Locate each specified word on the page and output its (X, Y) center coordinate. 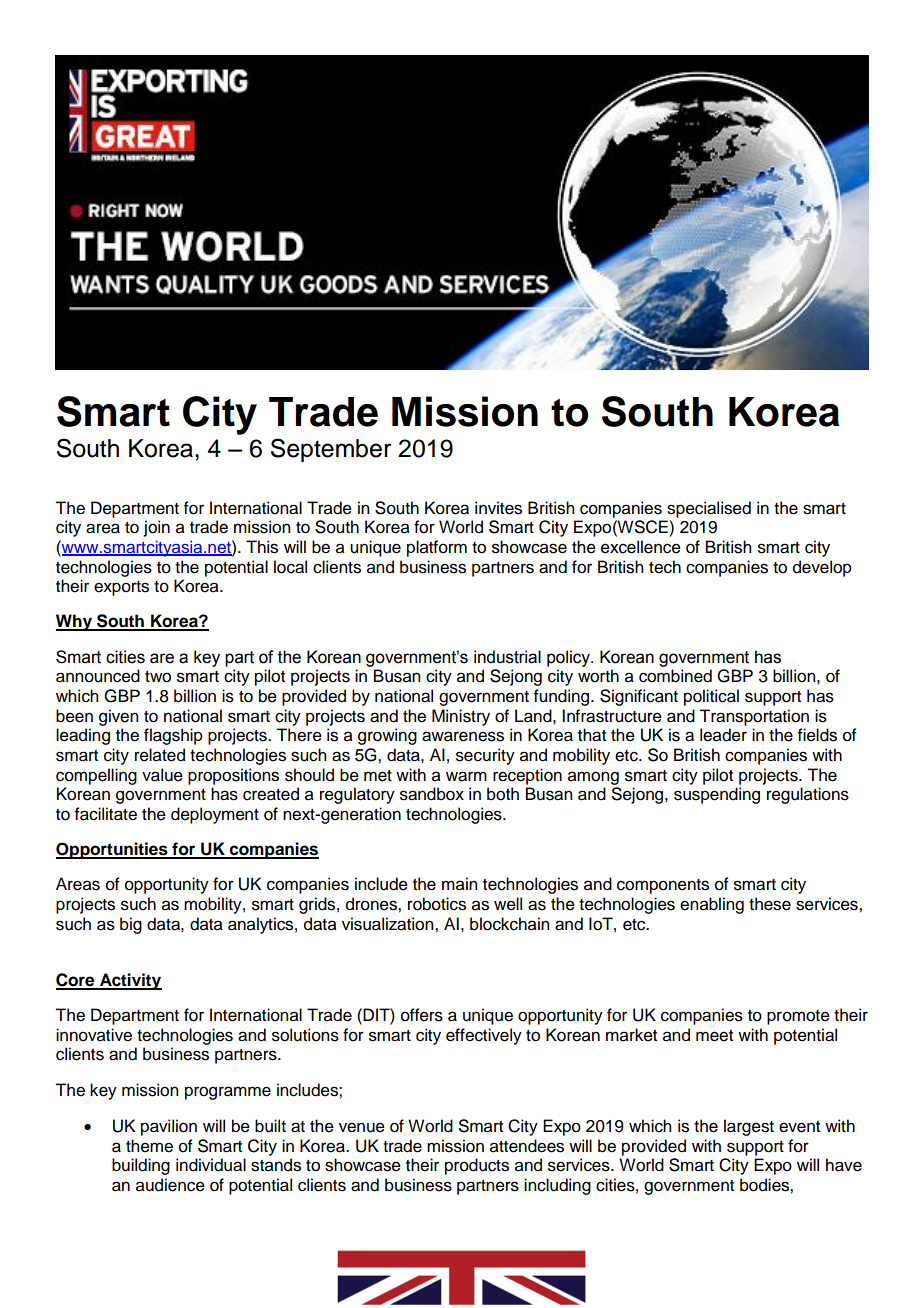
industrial (507, 657)
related (160, 755)
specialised (709, 509)
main (459, 884)
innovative (94, 1035)
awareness (463, 736)
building (141, 1166)
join (157, 528)
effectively (484, 1036)
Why (75, 622)
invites (498, 508)
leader (723, 735)
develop (822, 568)
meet (714, 1036)
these (770, 904)
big (131, 925)
